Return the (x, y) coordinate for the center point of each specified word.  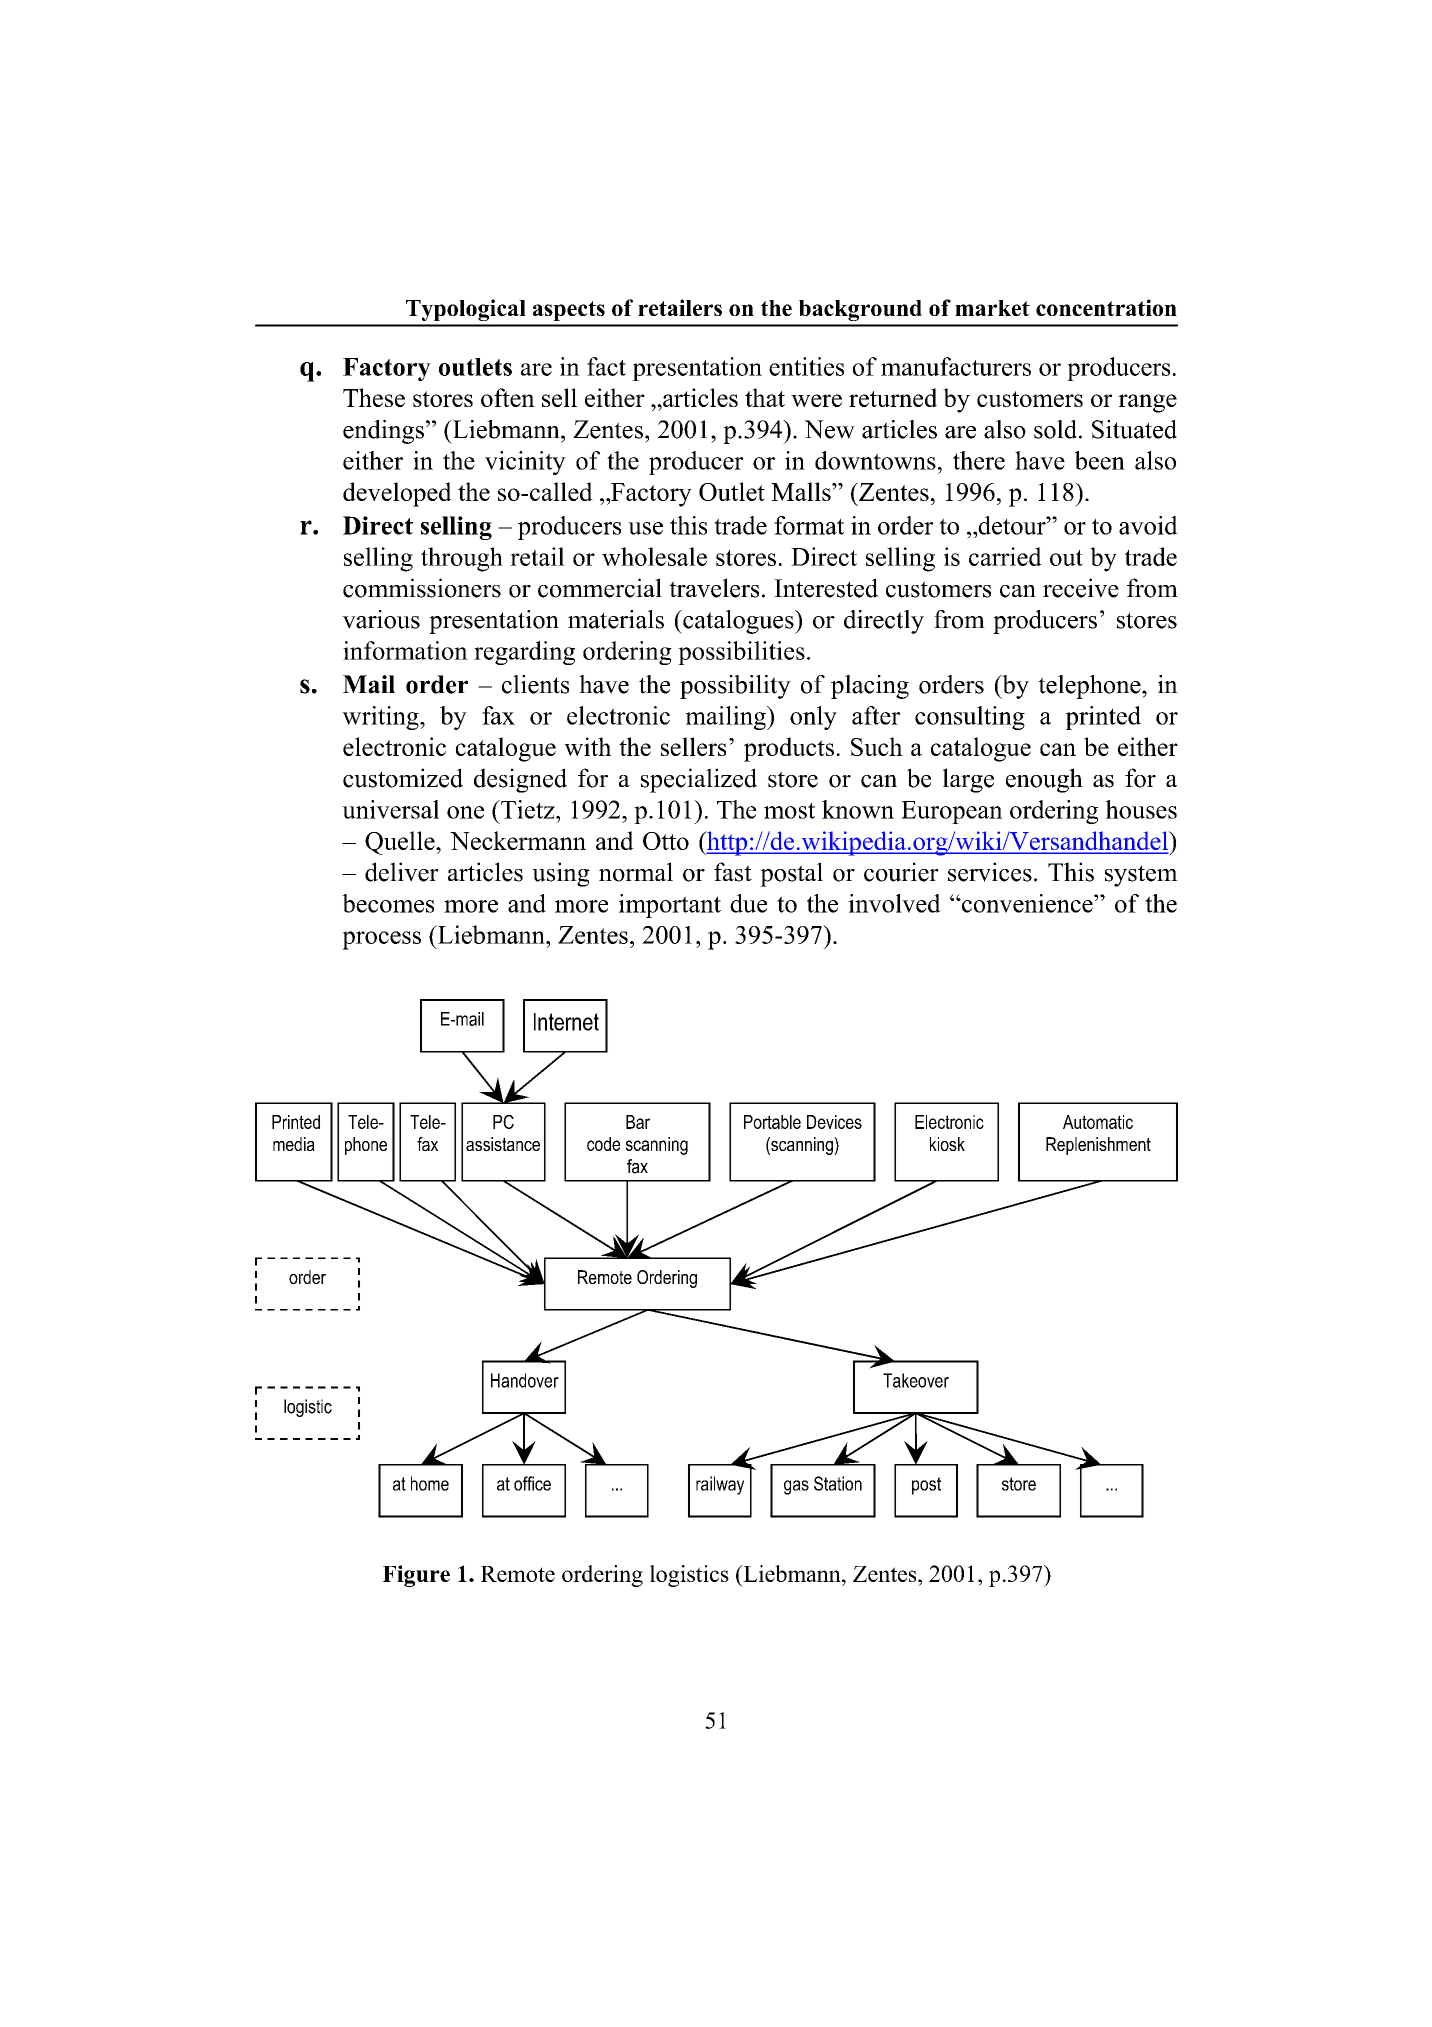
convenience (1027, 903)
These (374, 397)
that (765, 397)
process (381, 940)
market (992, 308)
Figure (416, 1576)
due (748, 903)
